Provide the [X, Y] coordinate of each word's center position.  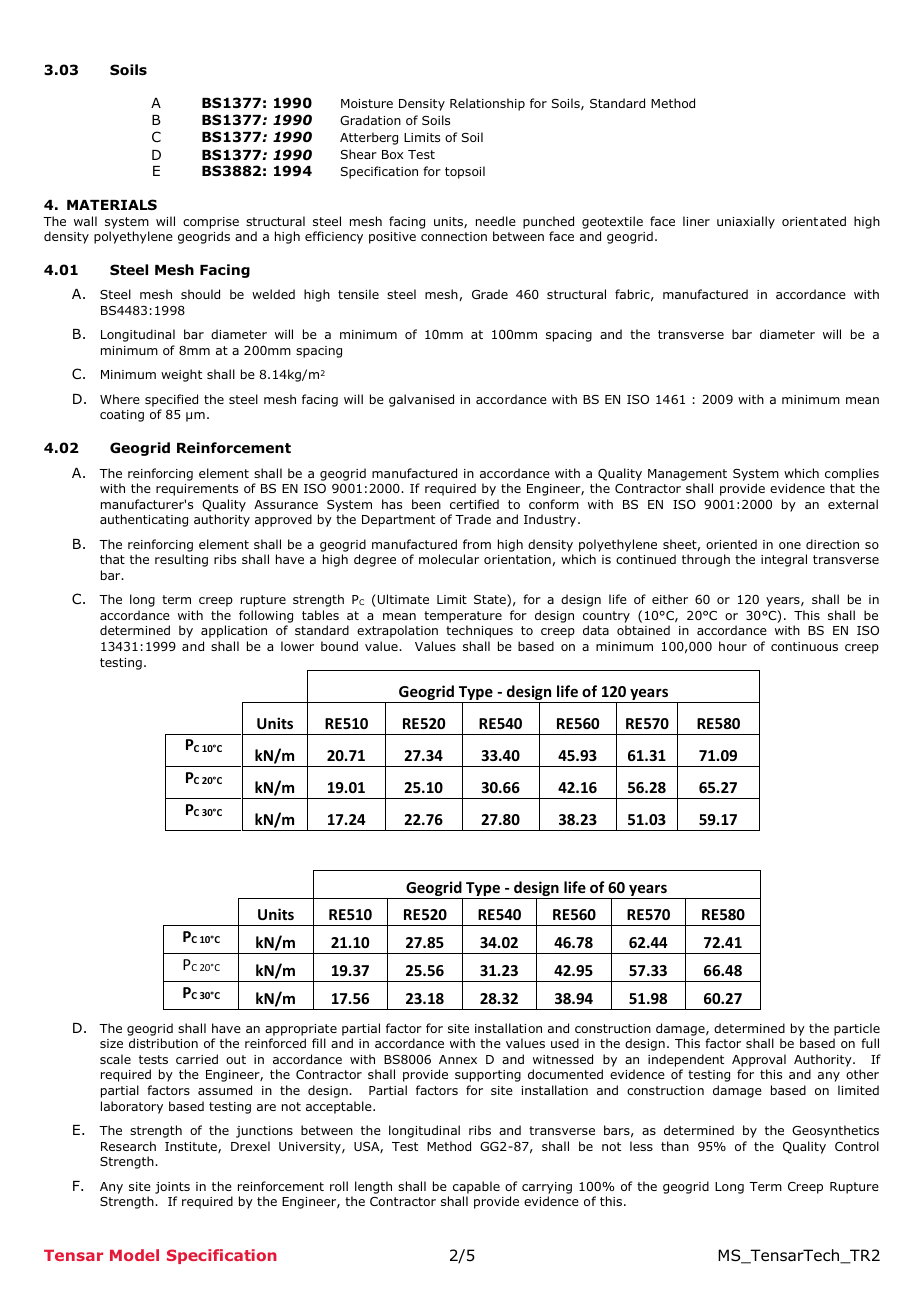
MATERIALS [112, 204]
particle [857, 1029]
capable [476, 1187]
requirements [197, 490]
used [565, 1043]
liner [696, 221]
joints [172, 1188]
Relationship [487, 104]
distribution [163, 1043]
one [790, 545]
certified [474, 504]
